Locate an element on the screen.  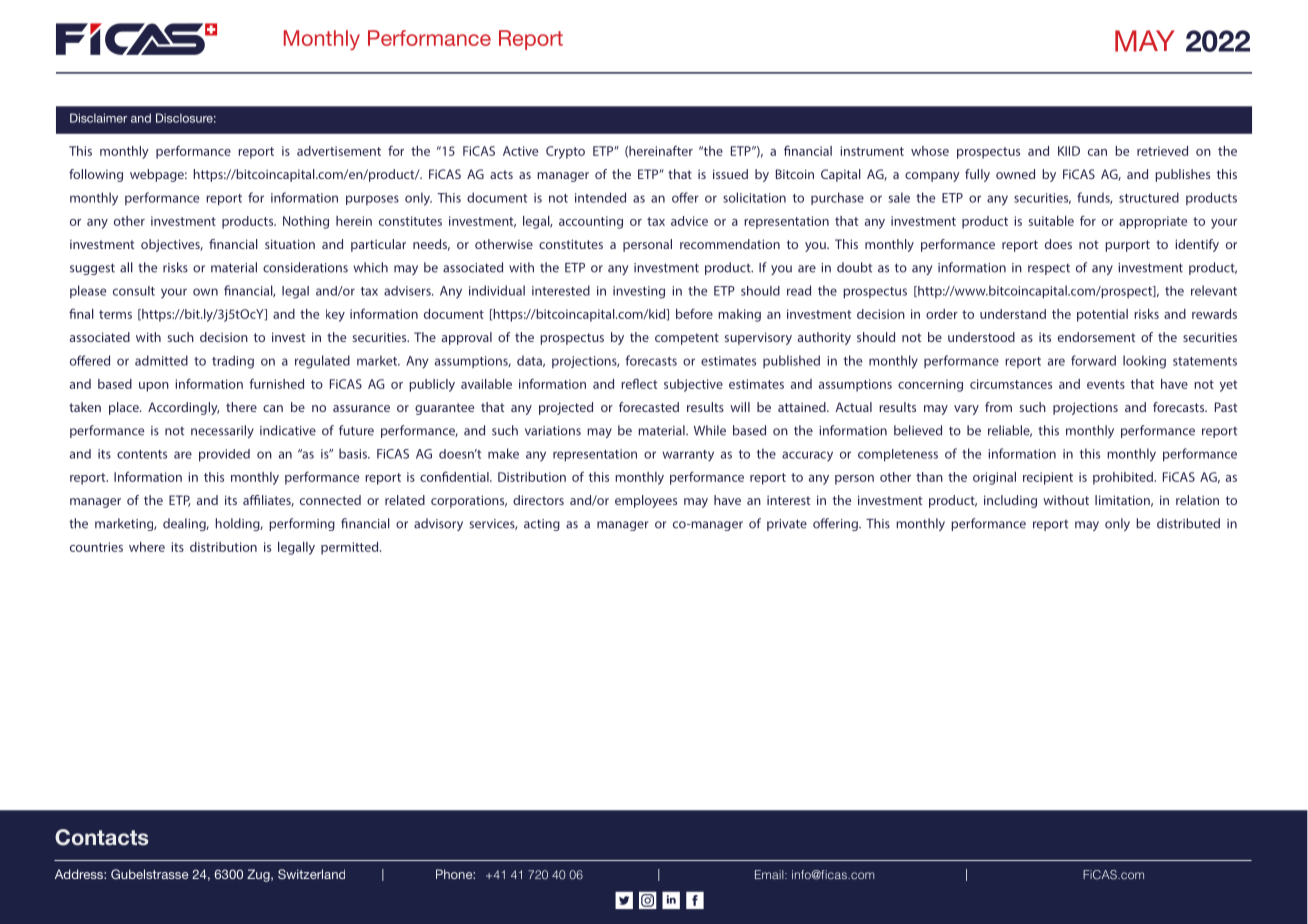
potential is located at coordinates (1102, 315).
